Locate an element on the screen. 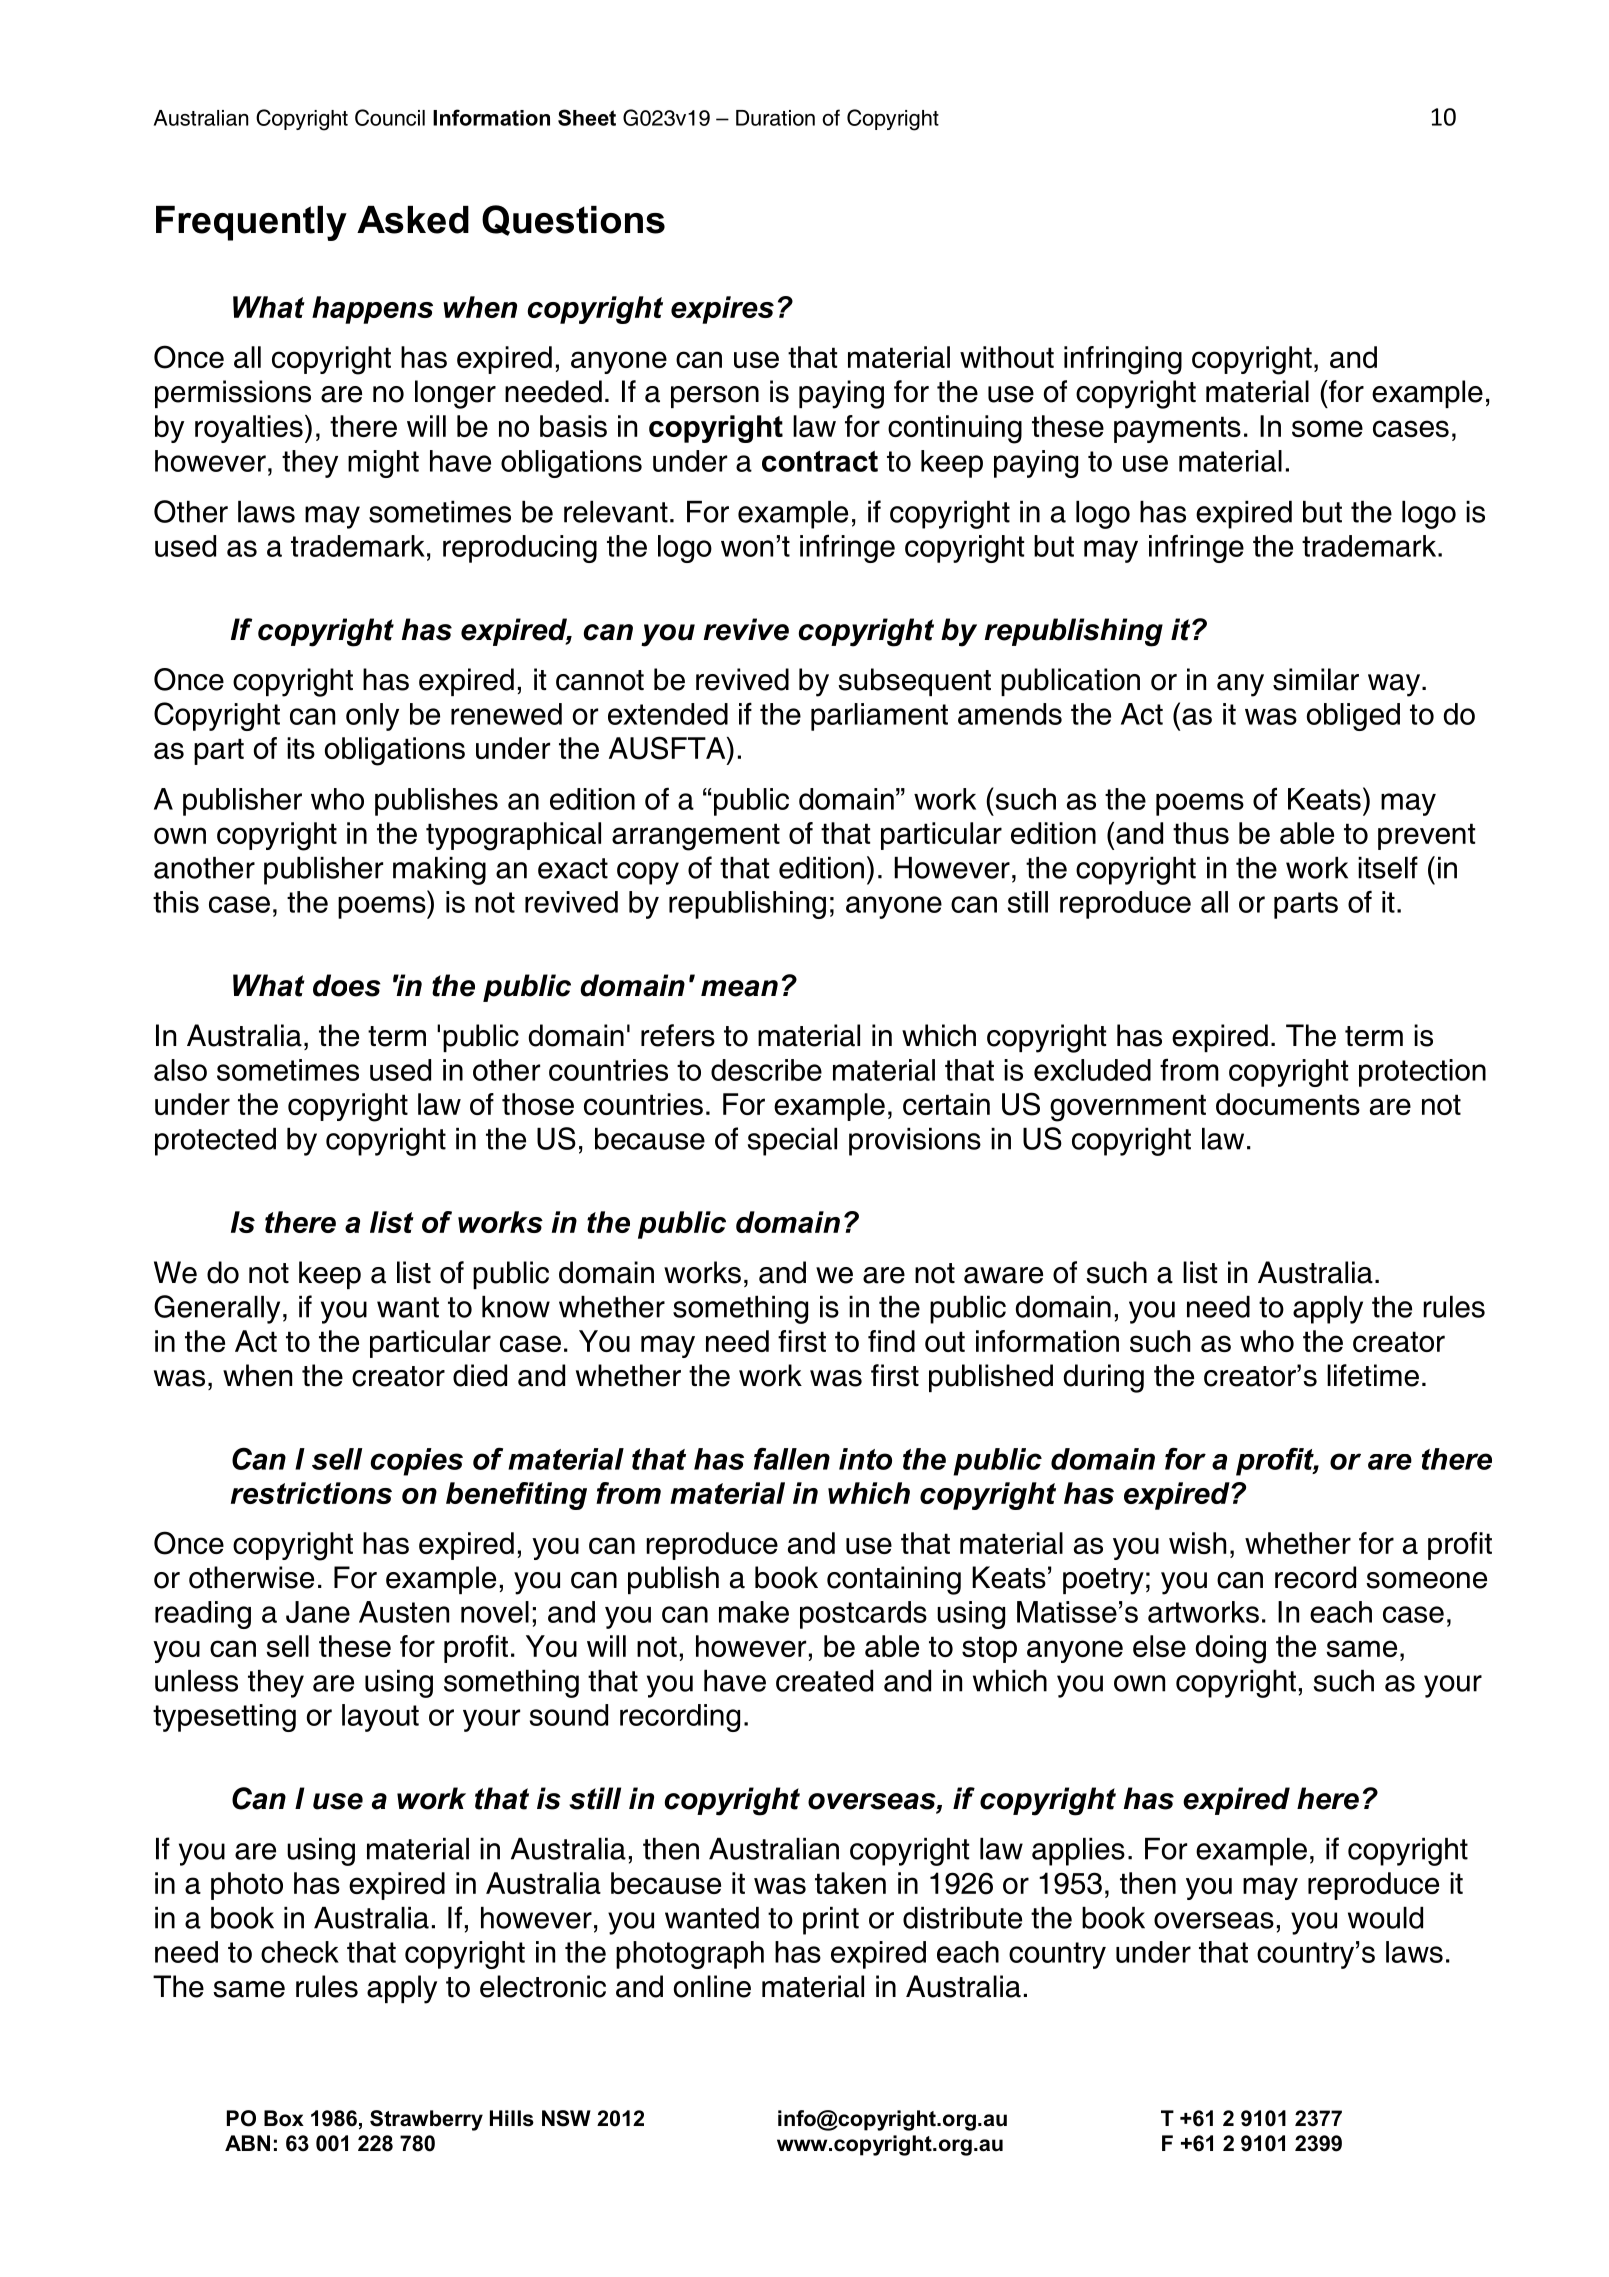 This screenshot has height=2277, width=1609. restrictions is located at coordinates (311, 1493).
